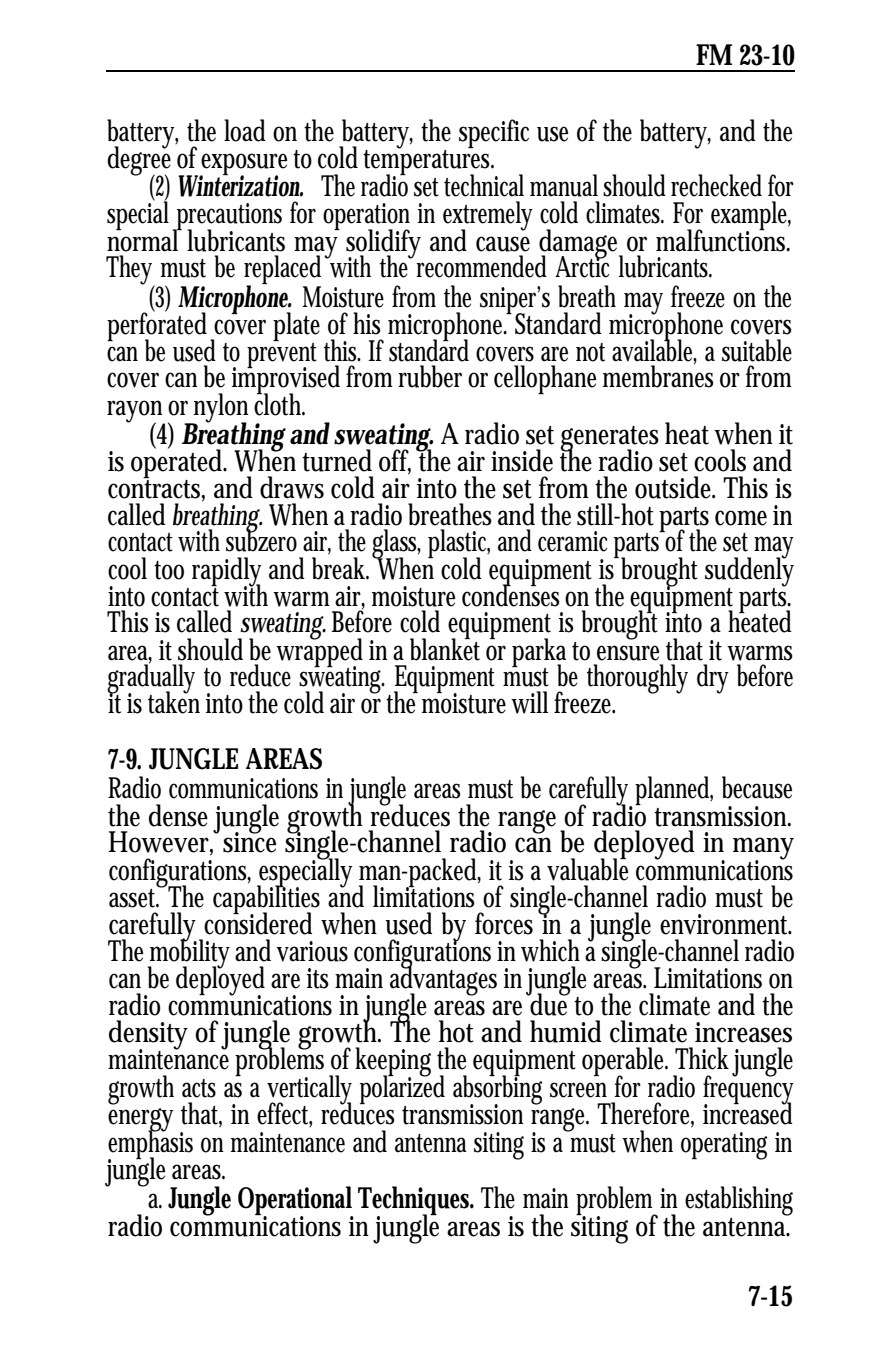 This page has height=1372, width=886. I want to click on increases, so click(743, 1032).
